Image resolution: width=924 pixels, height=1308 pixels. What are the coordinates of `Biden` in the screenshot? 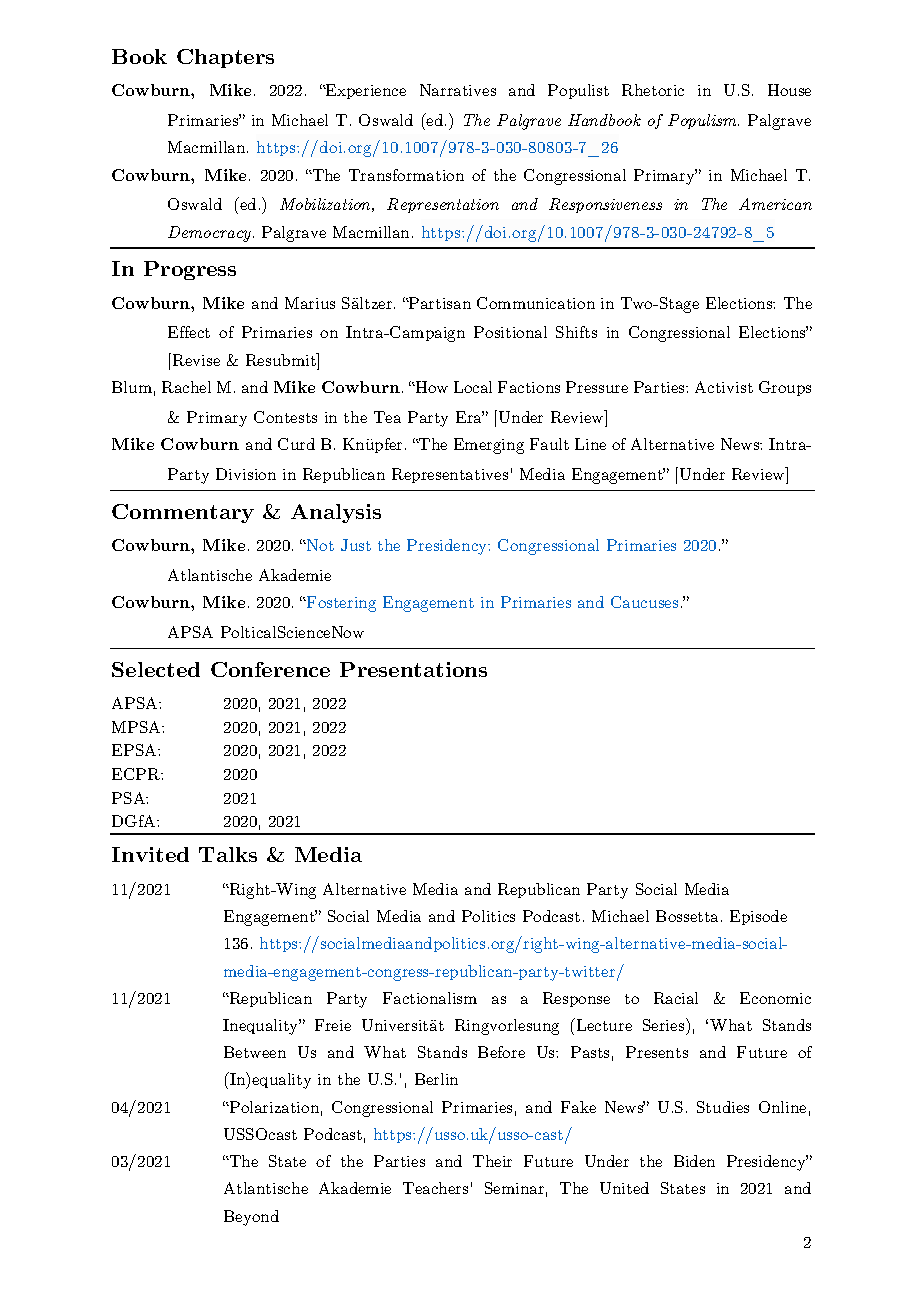 It's located at (694, 1161).
